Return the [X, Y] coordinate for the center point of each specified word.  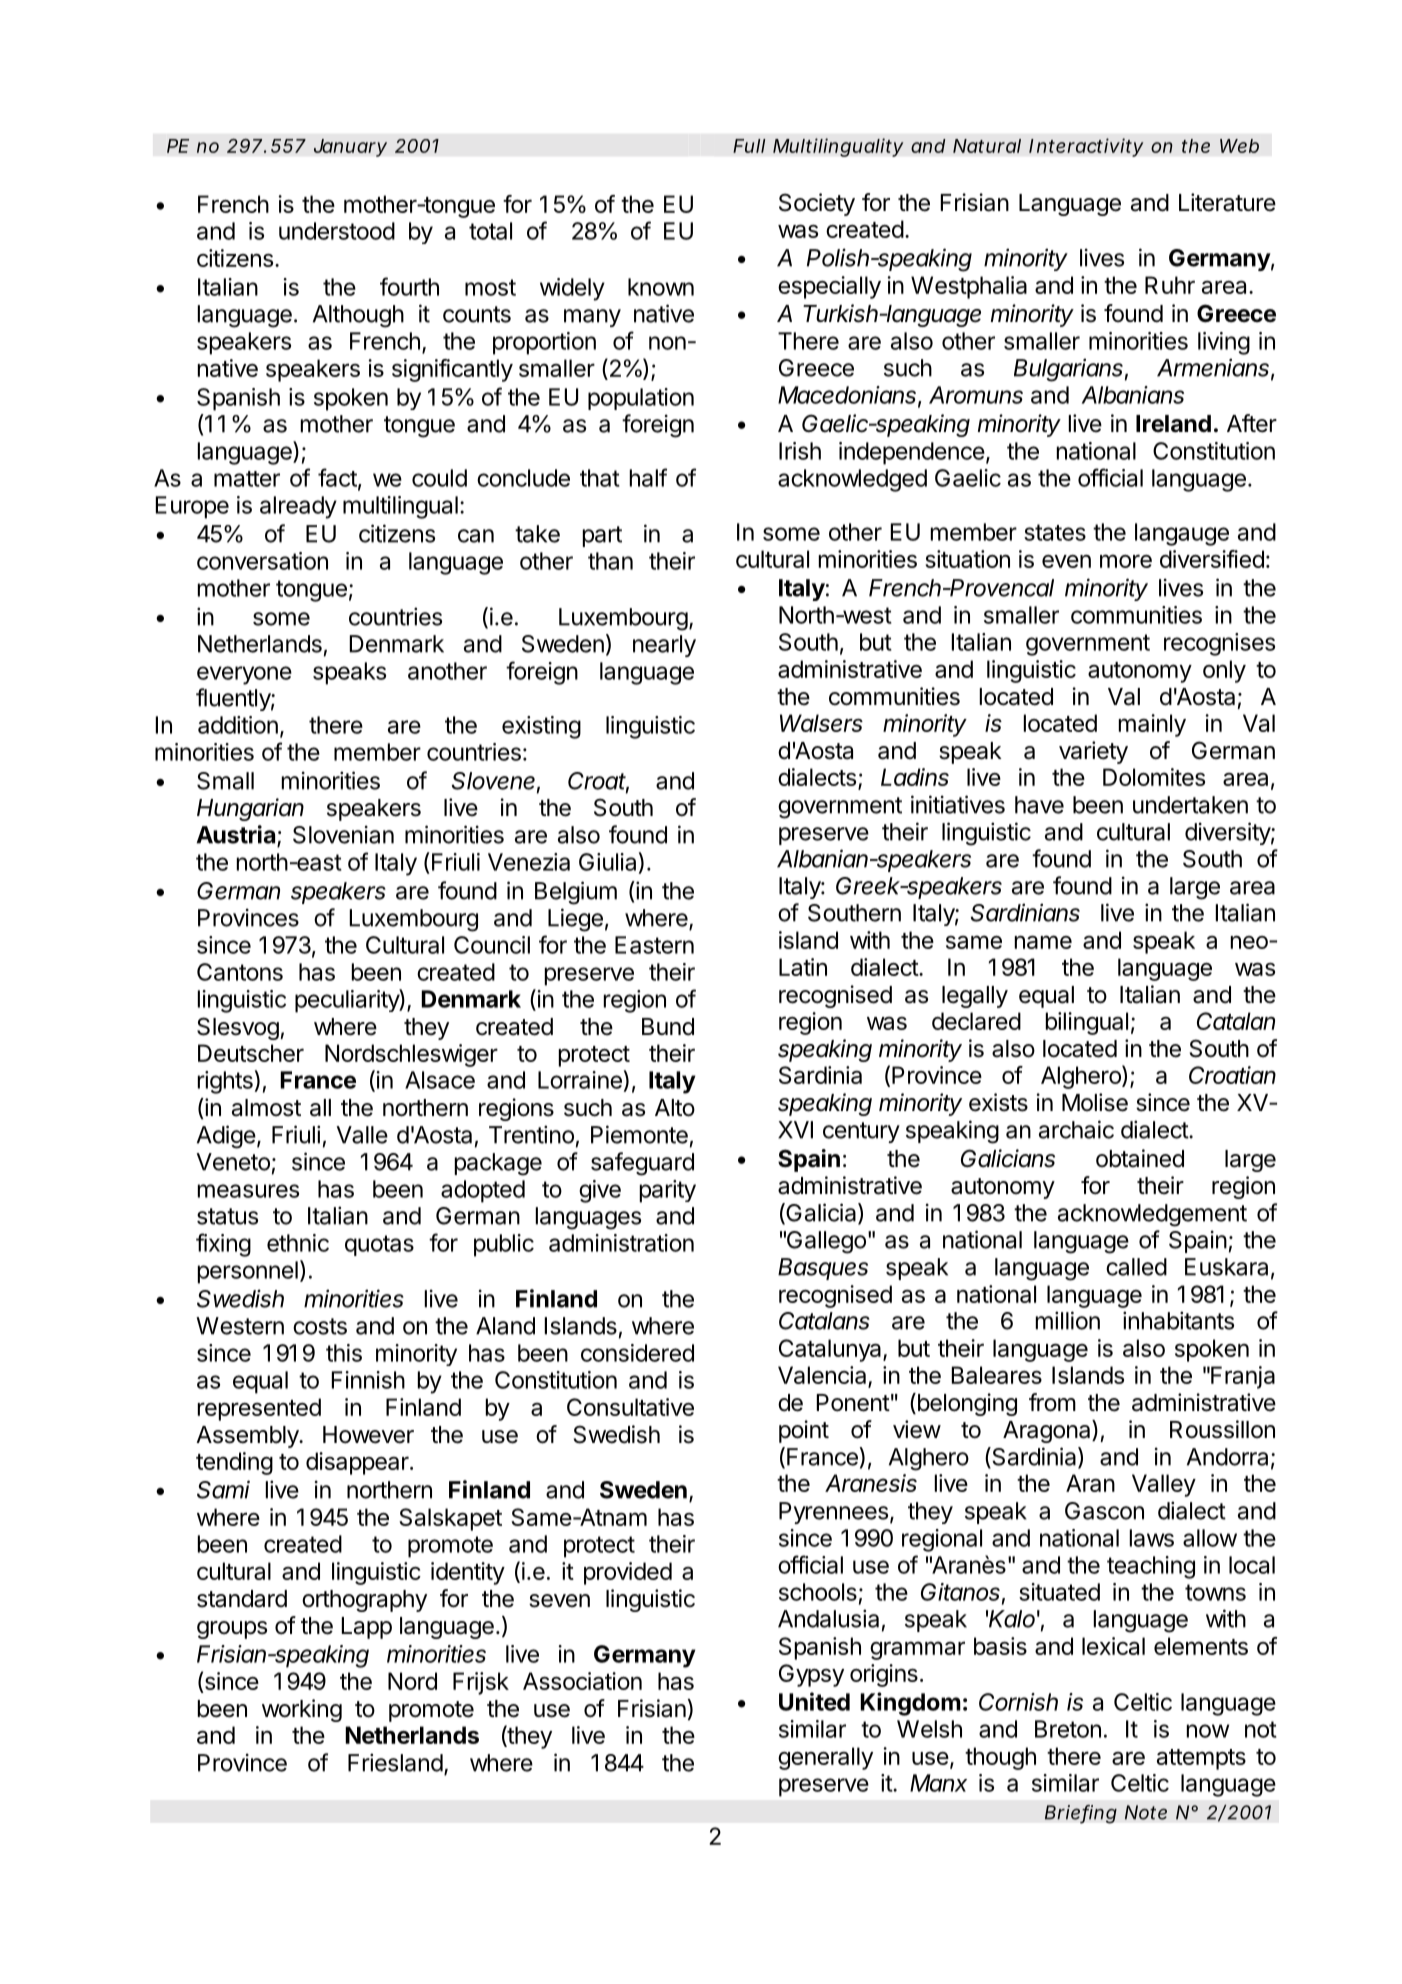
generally [825, 1758]
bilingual [1087, 1023]
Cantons [240, 972]
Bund [668, 1027]
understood [337, 231]
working [302, 1710]
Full [749, 146]
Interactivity [1086, 147]
